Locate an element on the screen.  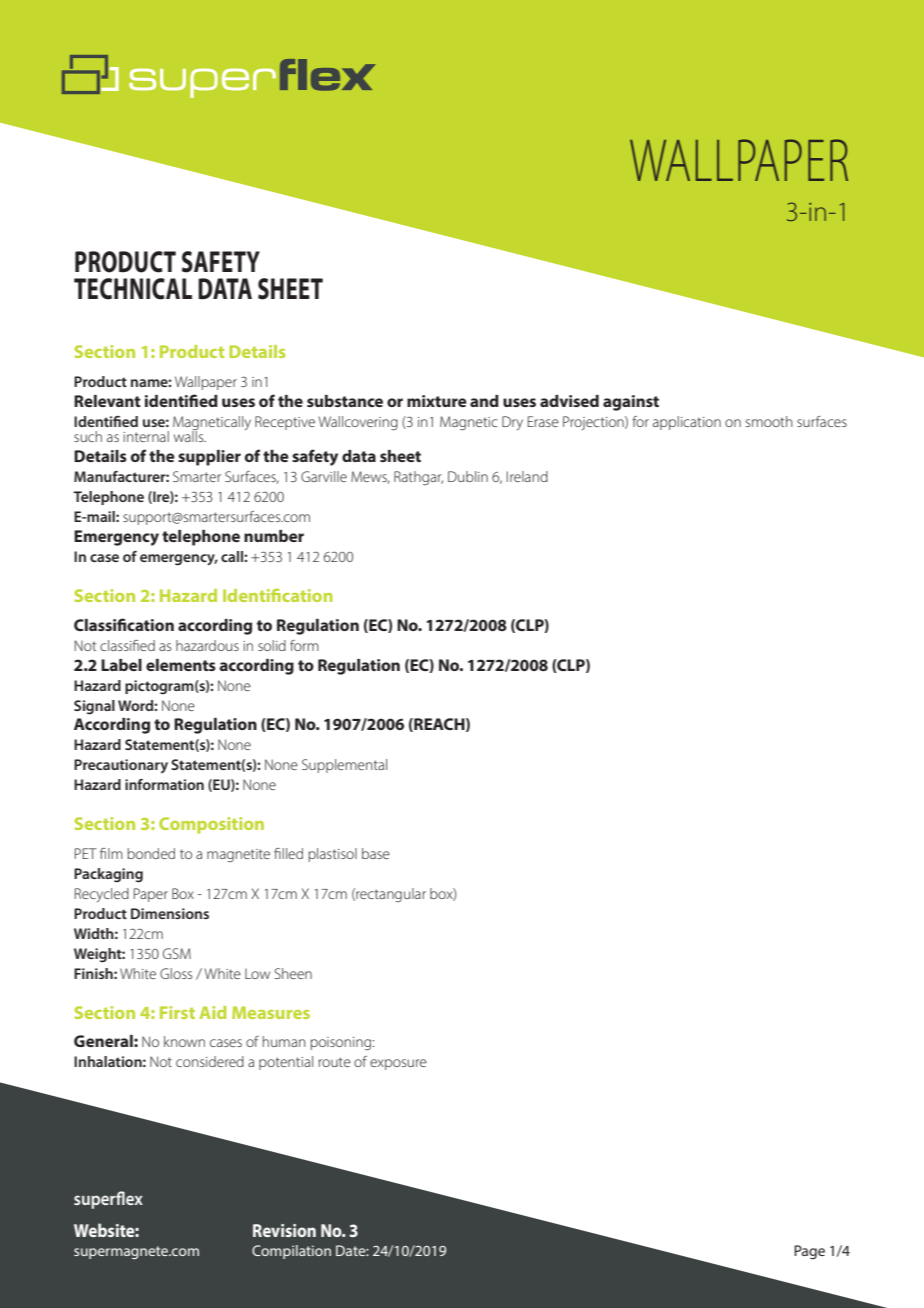
Identification is located at coordinates (278, 595).
